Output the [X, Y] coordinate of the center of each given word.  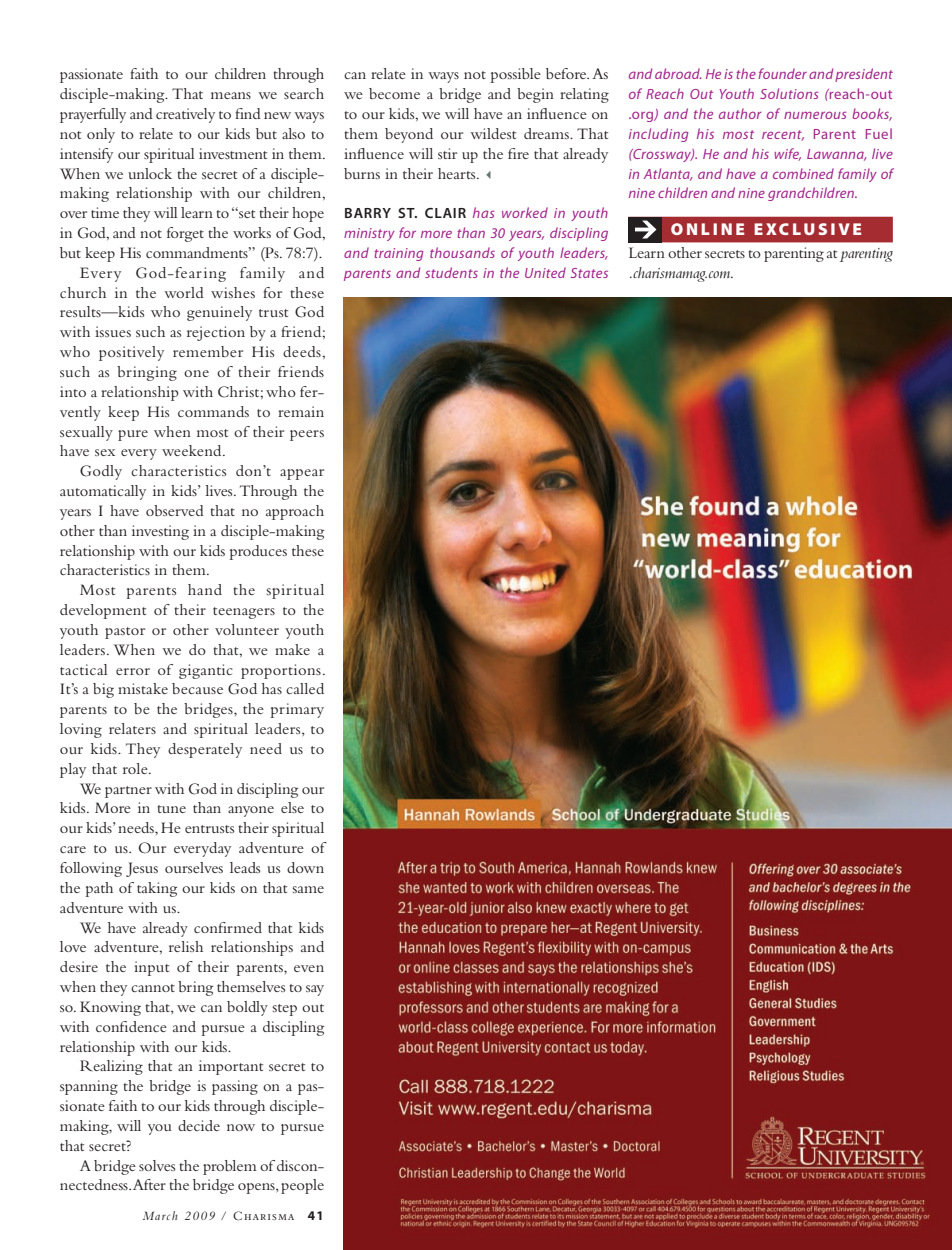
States [589, 273]
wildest [493, 133]
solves [157, 1165]
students [451, 272]
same [308, 889]
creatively [185, 115]
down [305, 867]
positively [131, 353]
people [302, 1186]
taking [157, 889]
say [315, 990]
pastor [125, 633]
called [305, 688]
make [292, 649]
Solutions [789, 93]
